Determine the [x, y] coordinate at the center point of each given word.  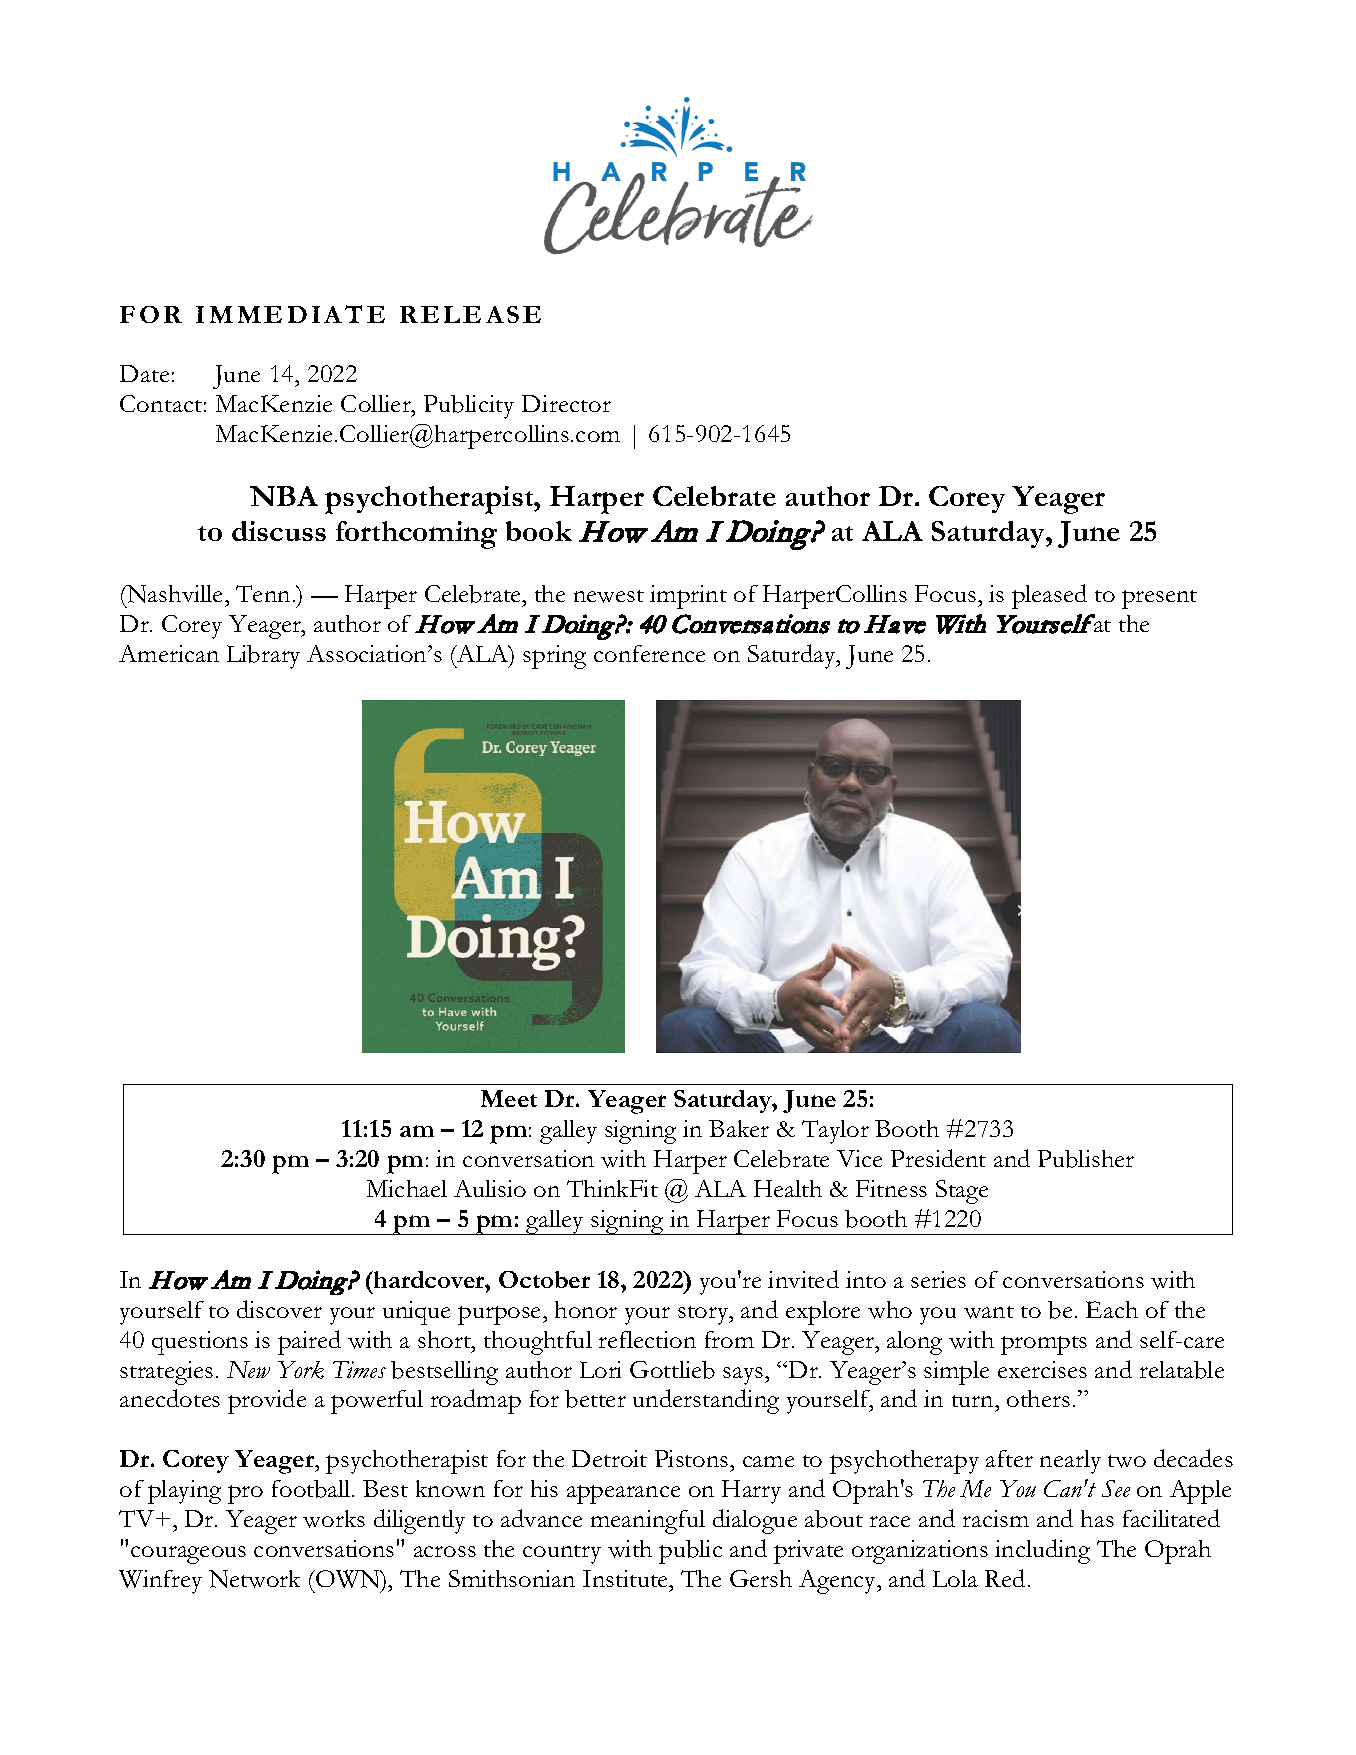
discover [279, 1309]
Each [1112, 1309]
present [1159, 599]
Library [263, 657]
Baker [739, 1128]
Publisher [1086, 1159]
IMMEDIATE [290, 314]
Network [254, 1579]
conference [649, 653]
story [704, 1315]
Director [566, 403]
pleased [1049, 596]
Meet [509, 1098]
